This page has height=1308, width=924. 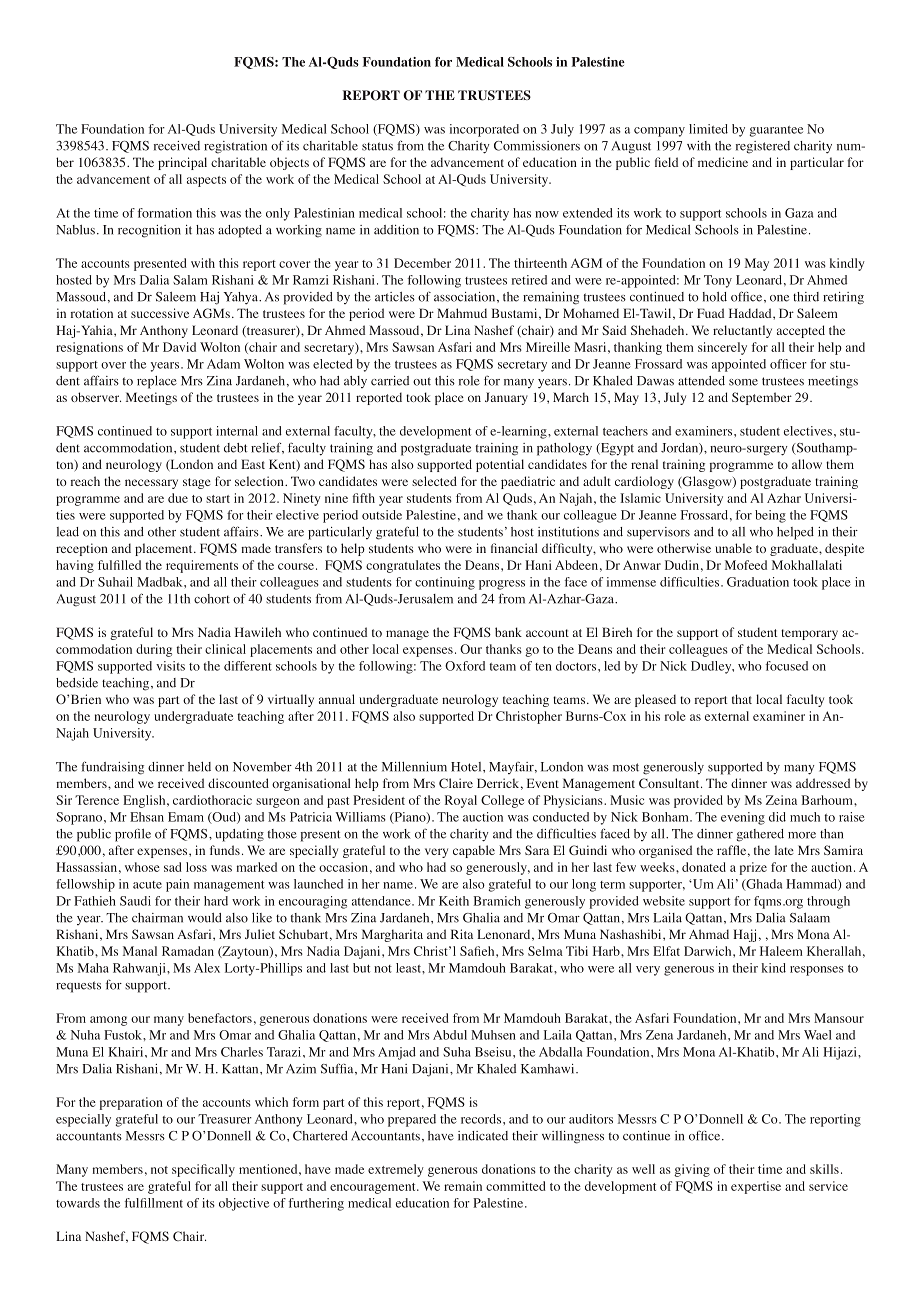 I want to click on observer, so click(x=96, y=397).
